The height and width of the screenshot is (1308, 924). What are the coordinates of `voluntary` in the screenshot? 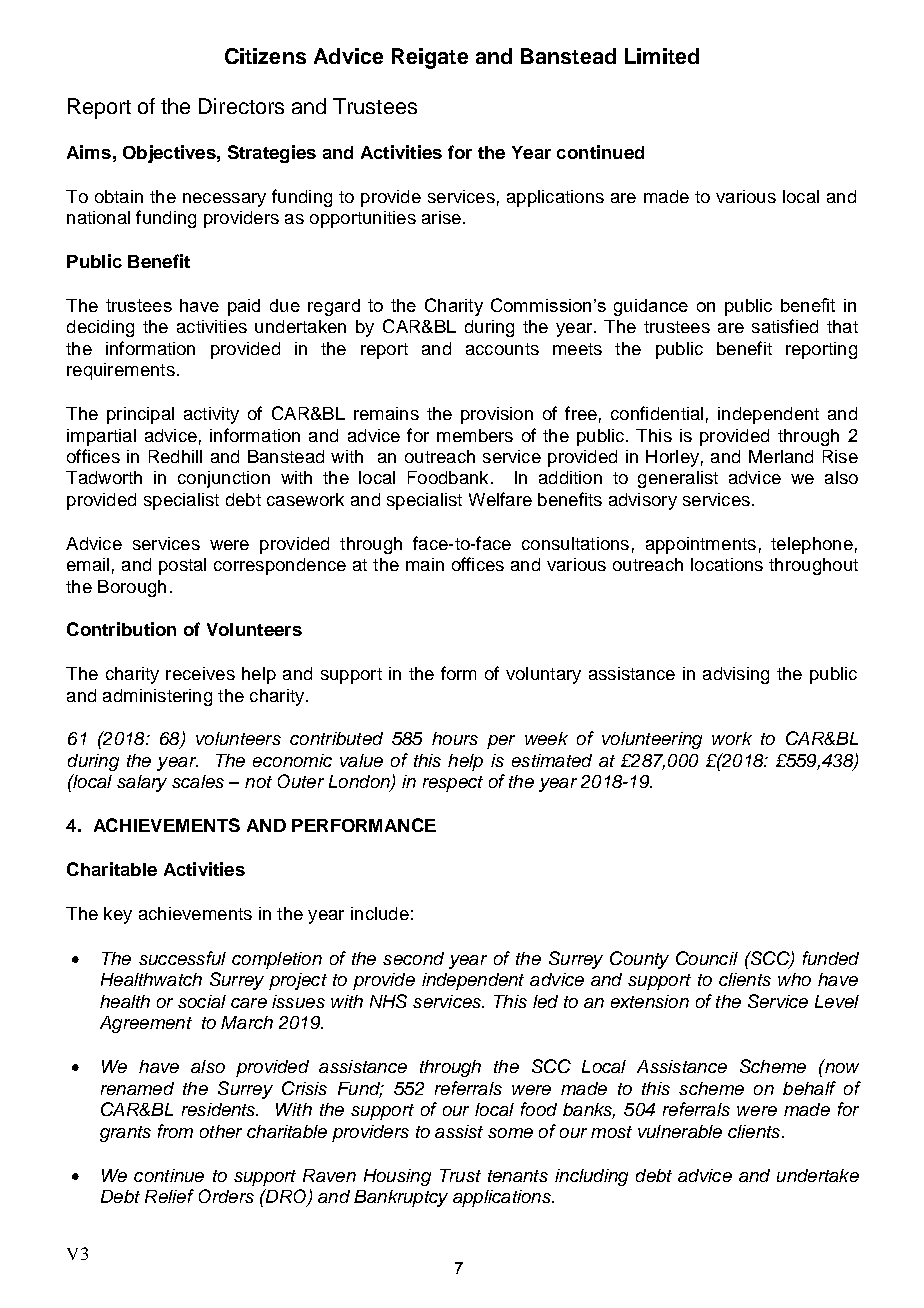 It's located at (543, 675).
